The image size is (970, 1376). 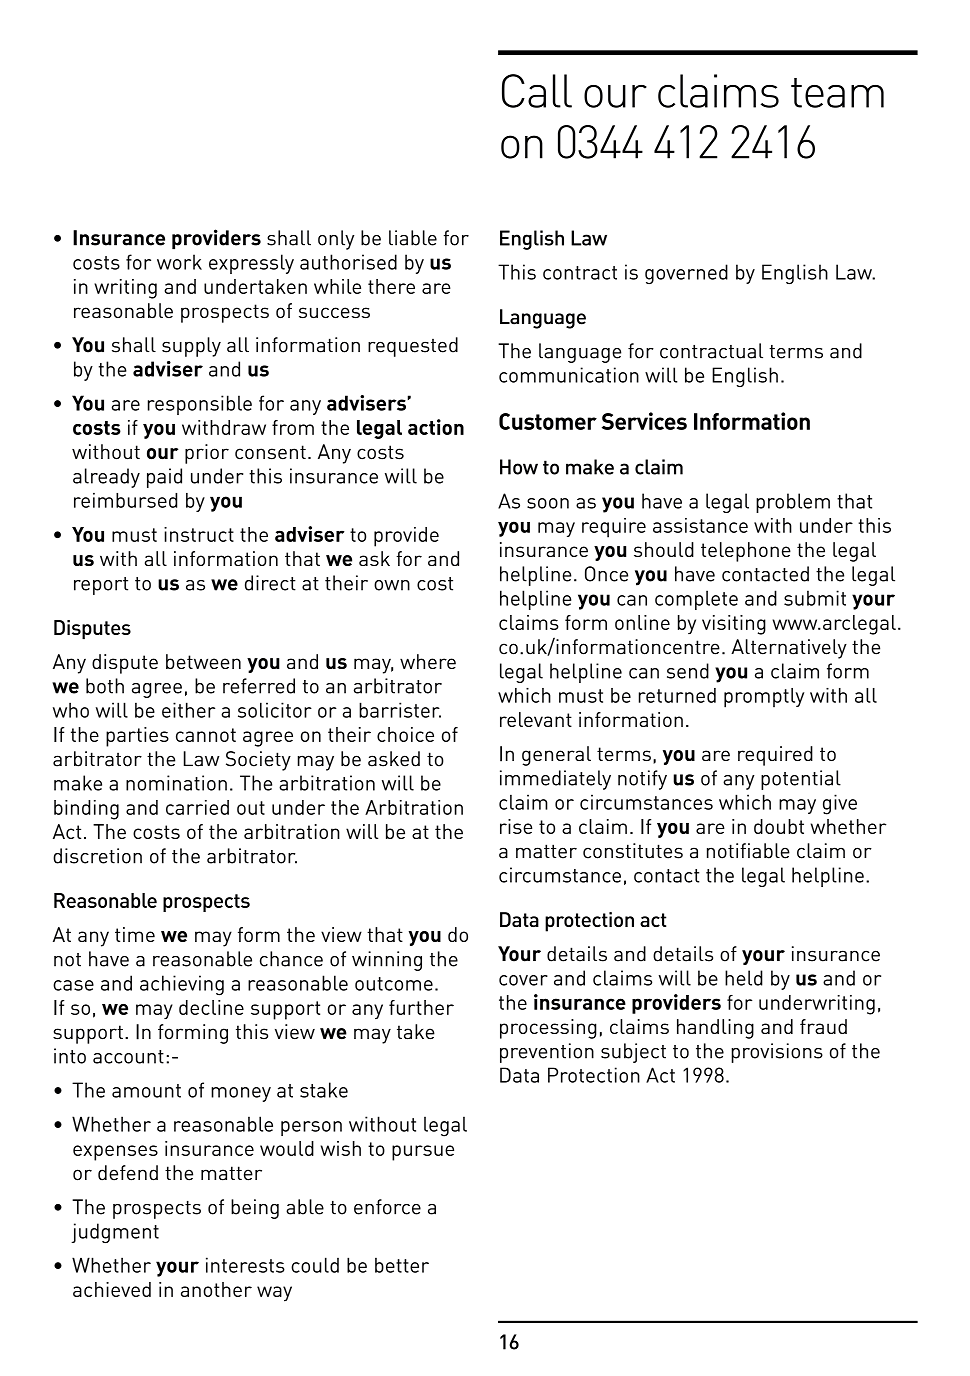 I want to click on winning, so click(x=387, y=961).
